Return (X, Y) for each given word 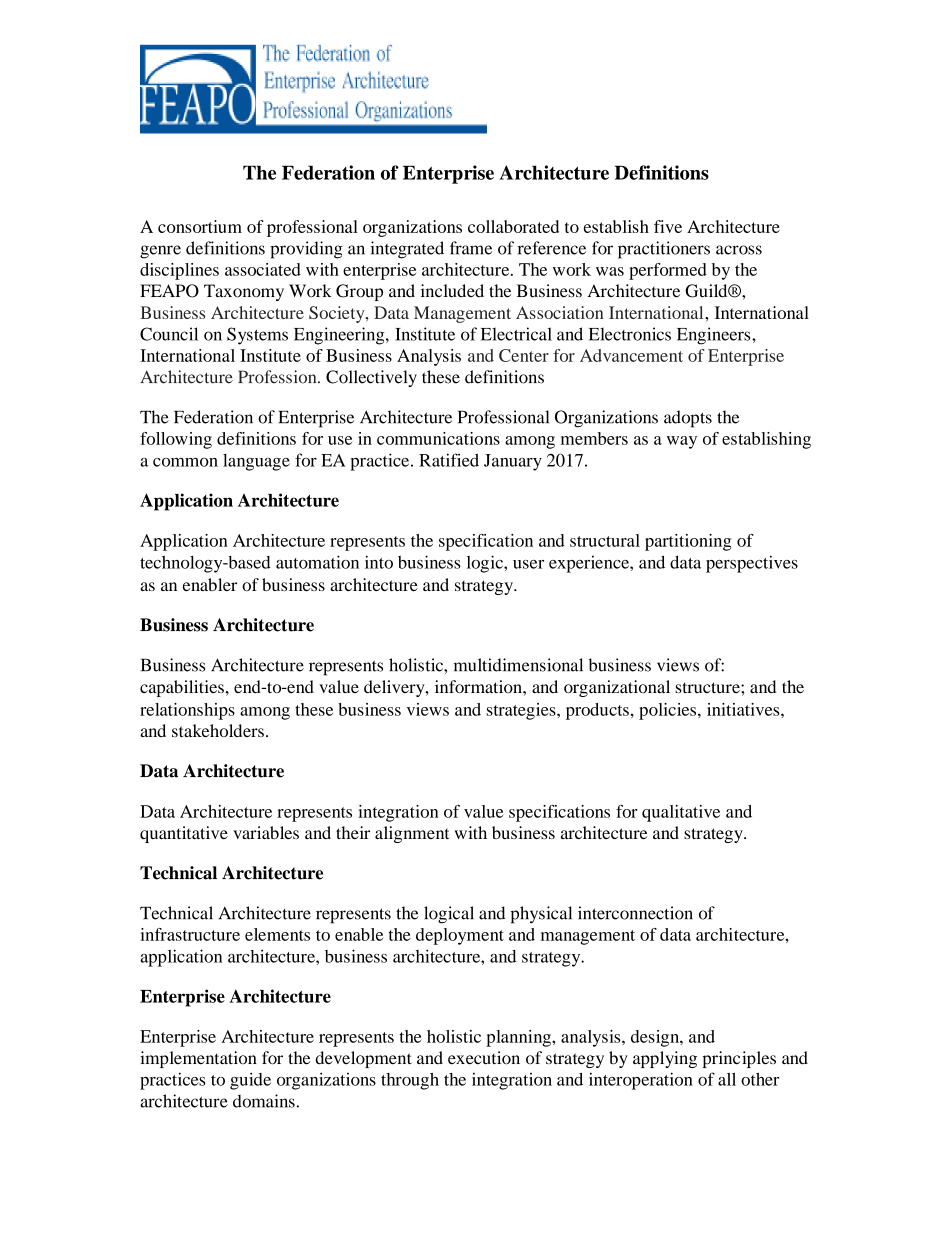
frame (471, 248)
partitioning (688, 542)
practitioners (664, 250)
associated (263, 269)
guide (250, 1081)
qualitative (681, 813)
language (256, 462)
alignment (412, 834)
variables (266, 832)
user (528, 564)
